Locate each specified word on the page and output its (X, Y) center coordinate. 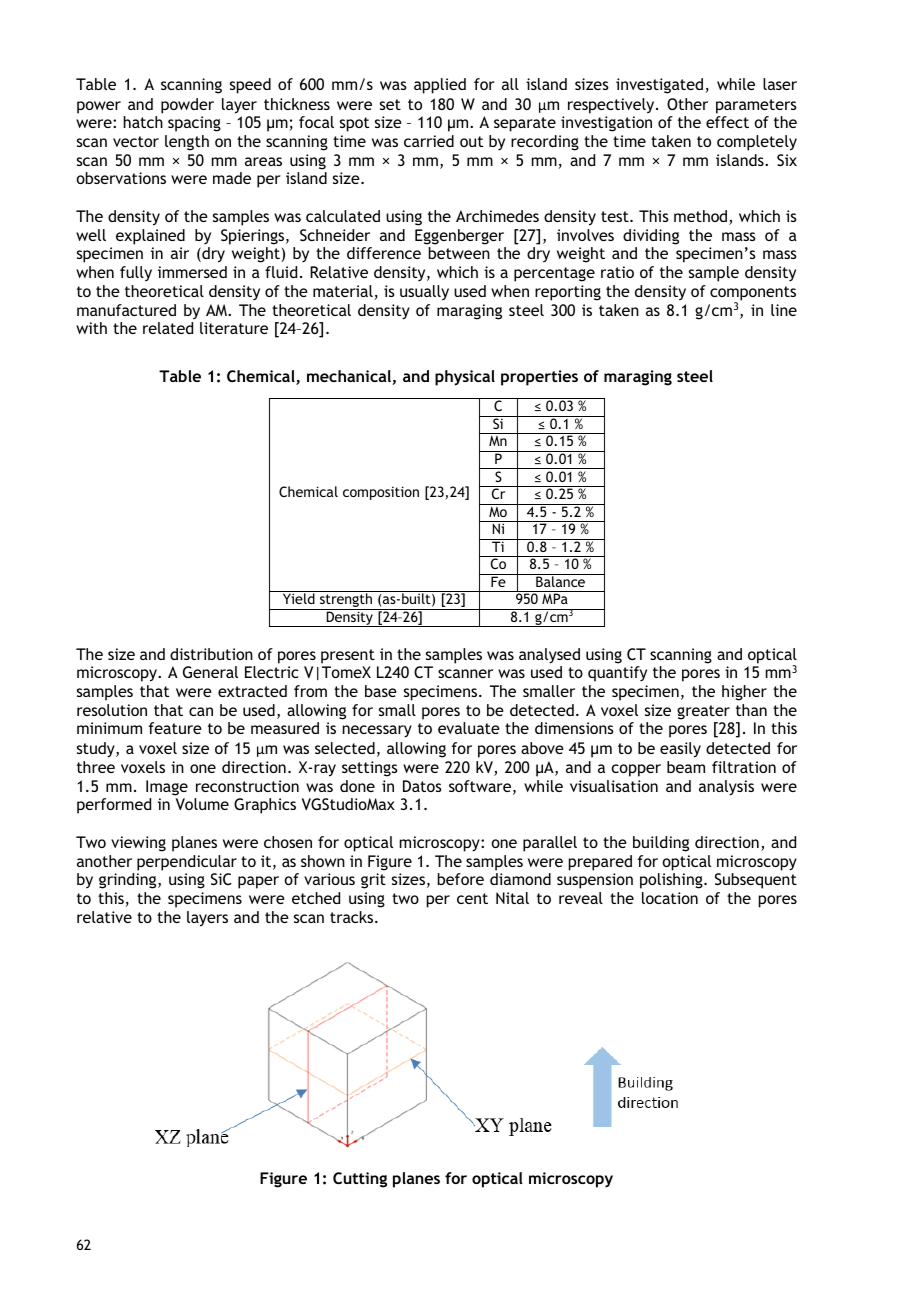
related (168, 328)
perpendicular (187, 863)
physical (465, 378)
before (461, 879)
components (753, 294)
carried (429, 141)
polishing (672, 881)
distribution (211, 654)
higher (744, 693)
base (381, 691)
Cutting (360, 1180)
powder (187, 106)
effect (727, 122)
